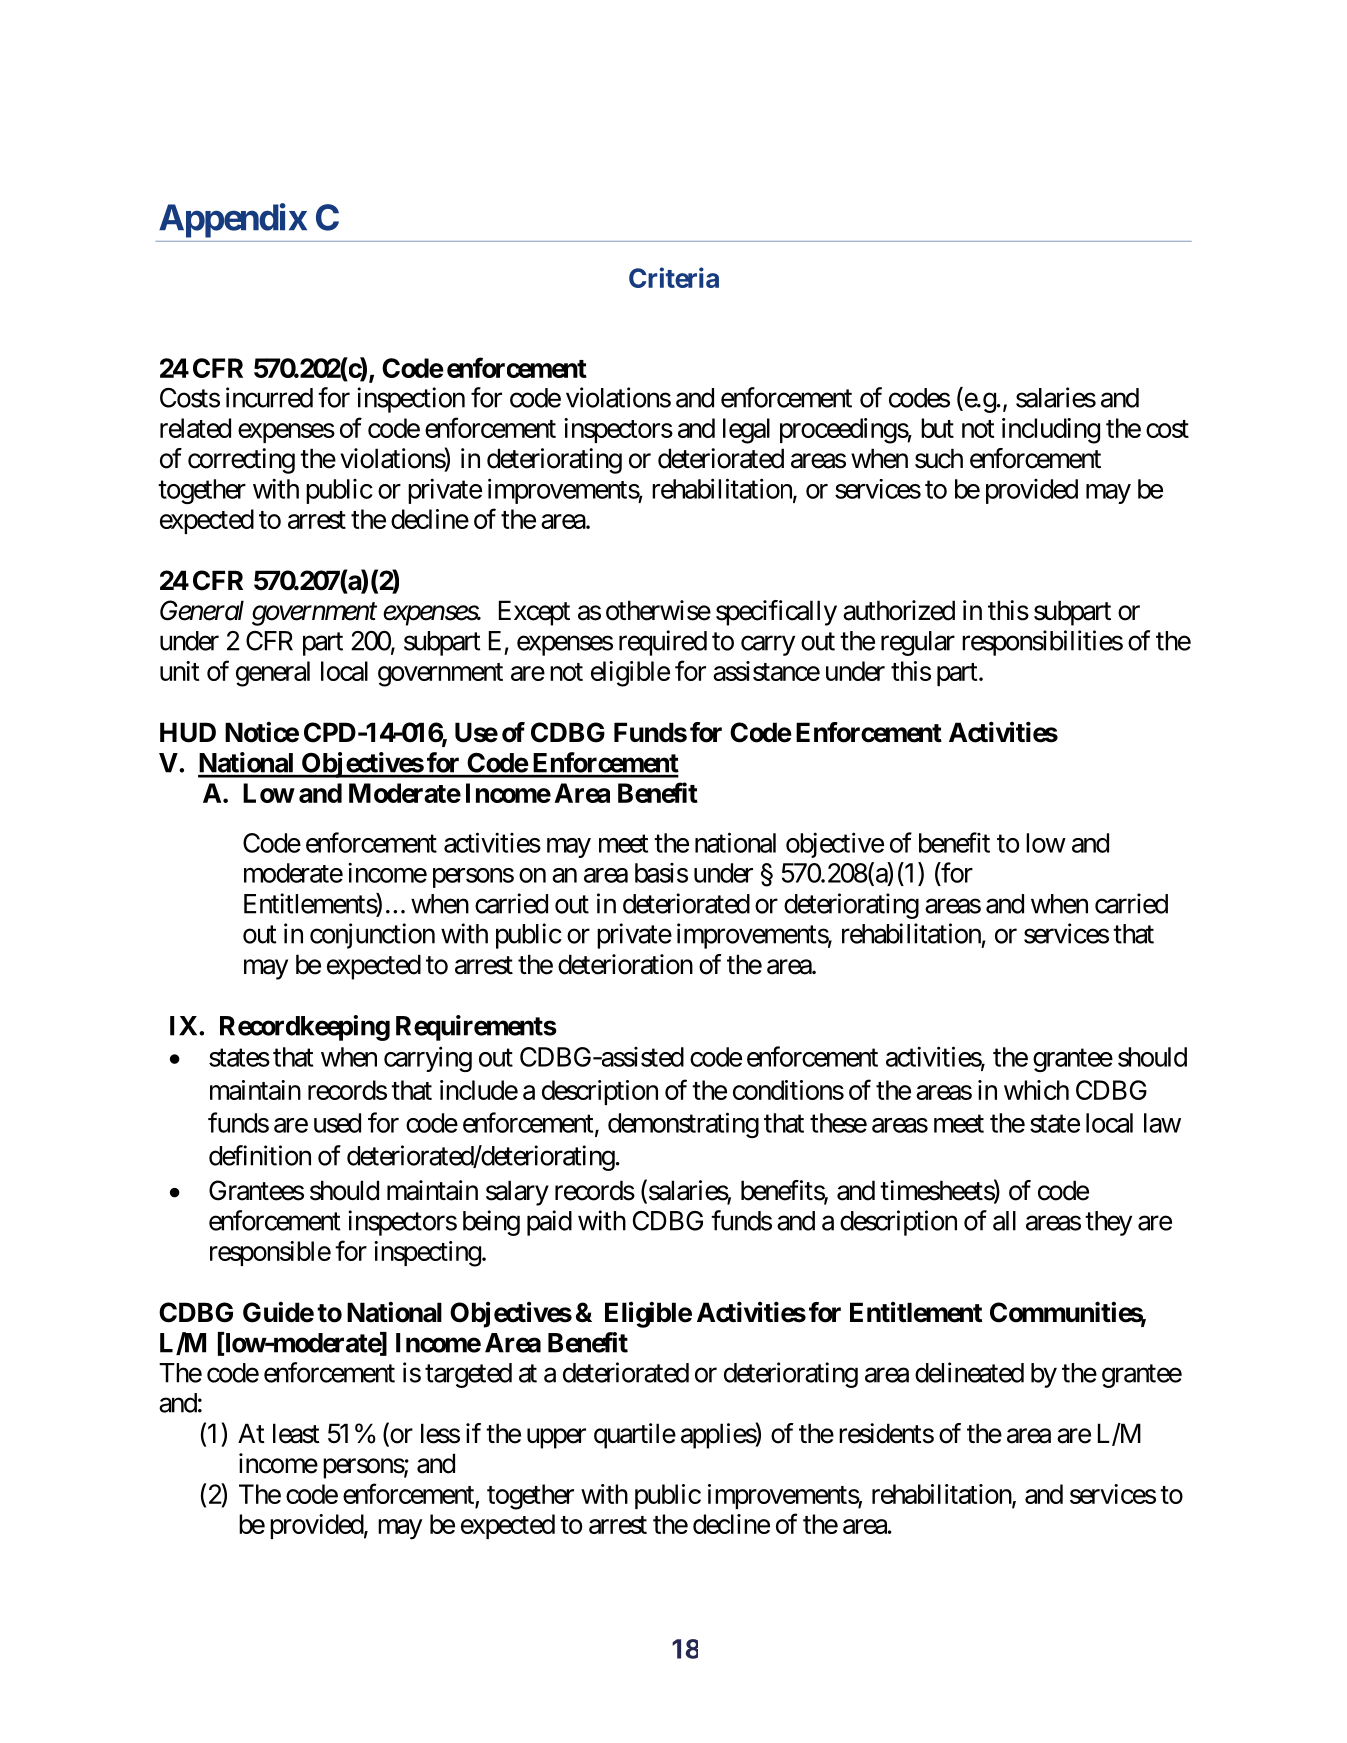  Describe the element at coordinates (918, 643) in the image. I see `regular` at that location.
